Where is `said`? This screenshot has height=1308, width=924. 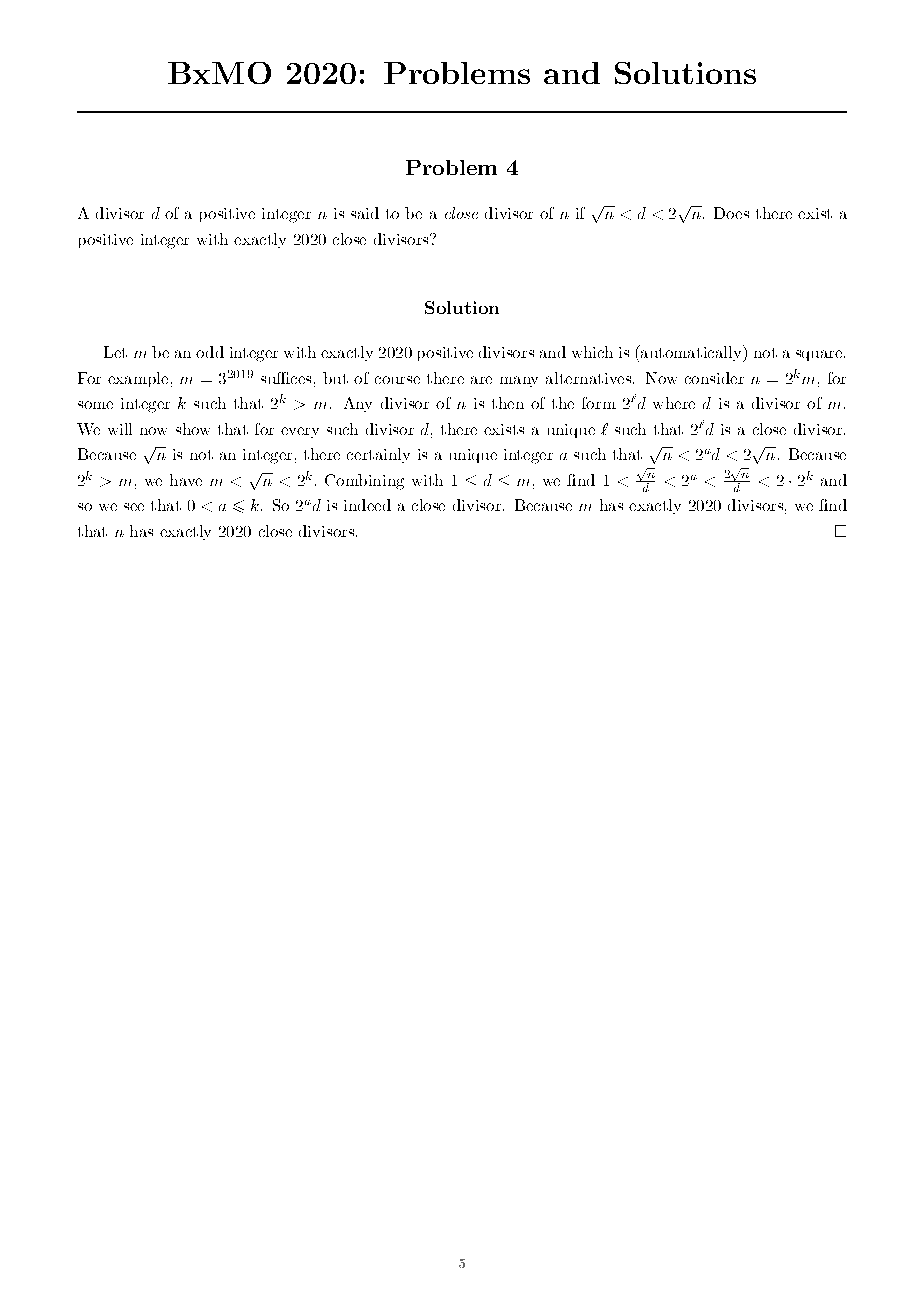 said is located at coordinates (365, 213).
